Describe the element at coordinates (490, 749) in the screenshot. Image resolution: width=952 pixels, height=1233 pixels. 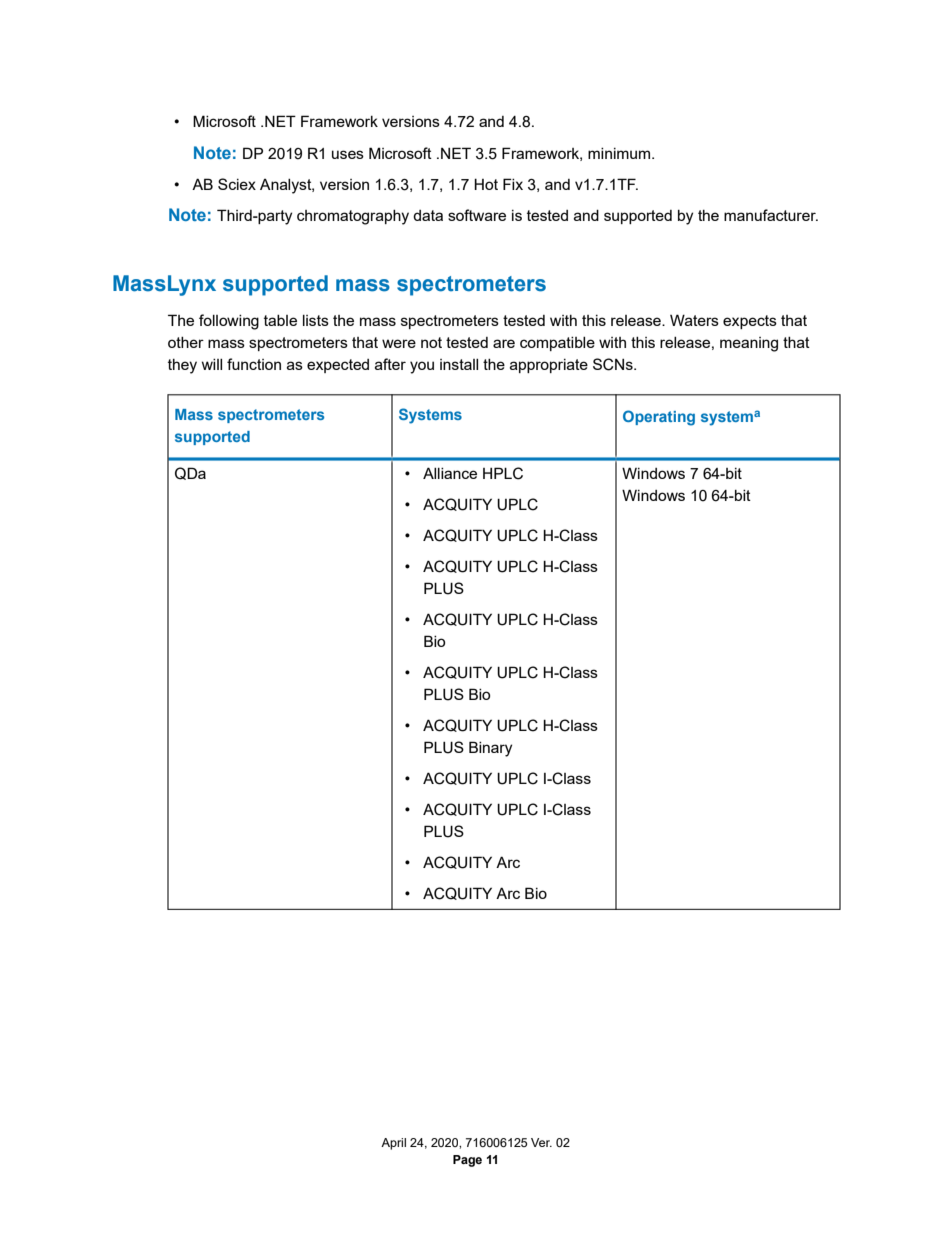
I see `Binary` at that location.
